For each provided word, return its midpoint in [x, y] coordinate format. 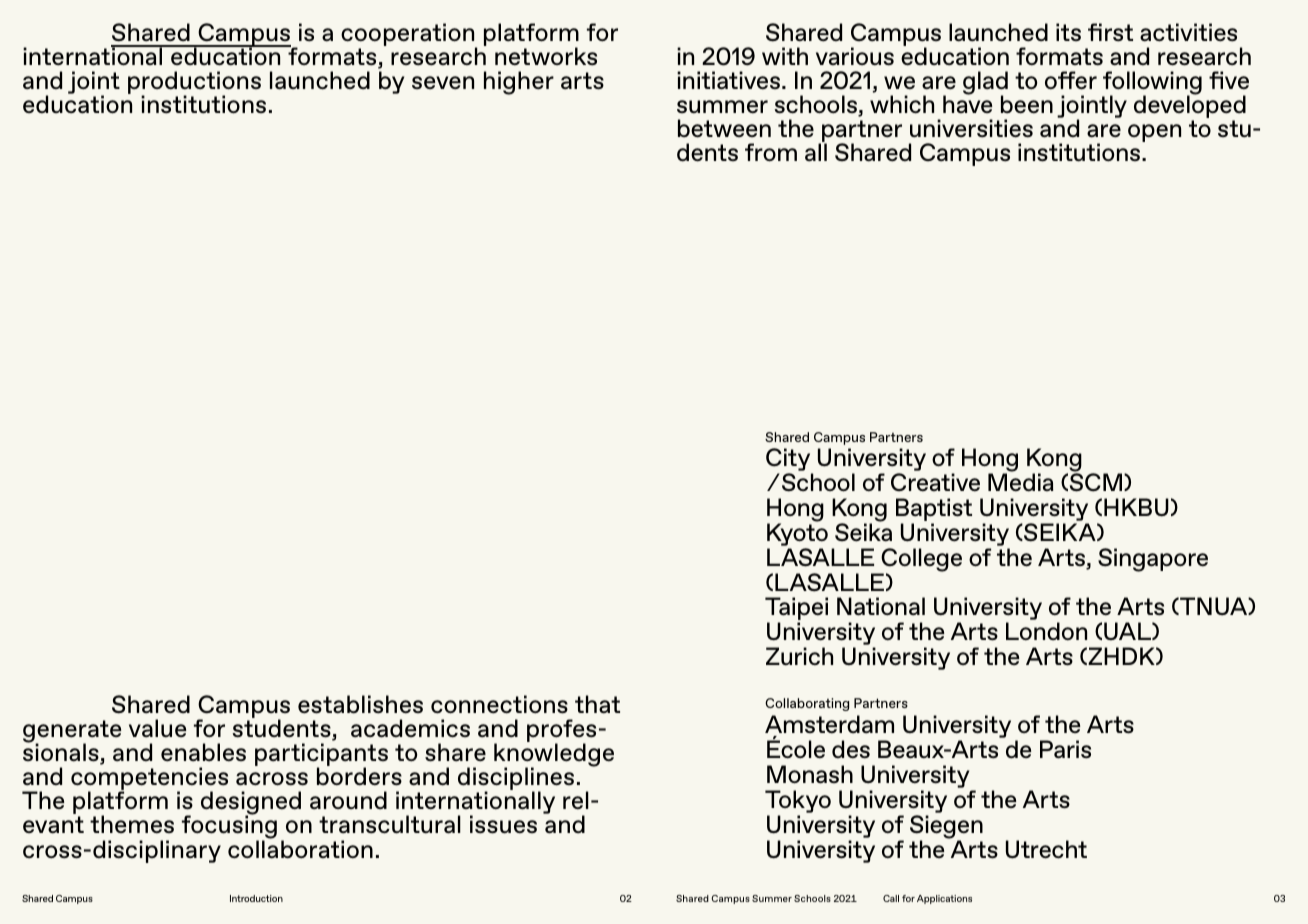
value [157, 728]
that [597, 704]
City [789, 461]
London [1046, 631]
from [771, 152]
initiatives [728, 80]
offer [1071, 80]
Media [1021, 482]
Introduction [256, 898]
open [1154, 133]
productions [194, 84]
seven [443, 83]
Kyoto [797, 533]
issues [503, 824]
